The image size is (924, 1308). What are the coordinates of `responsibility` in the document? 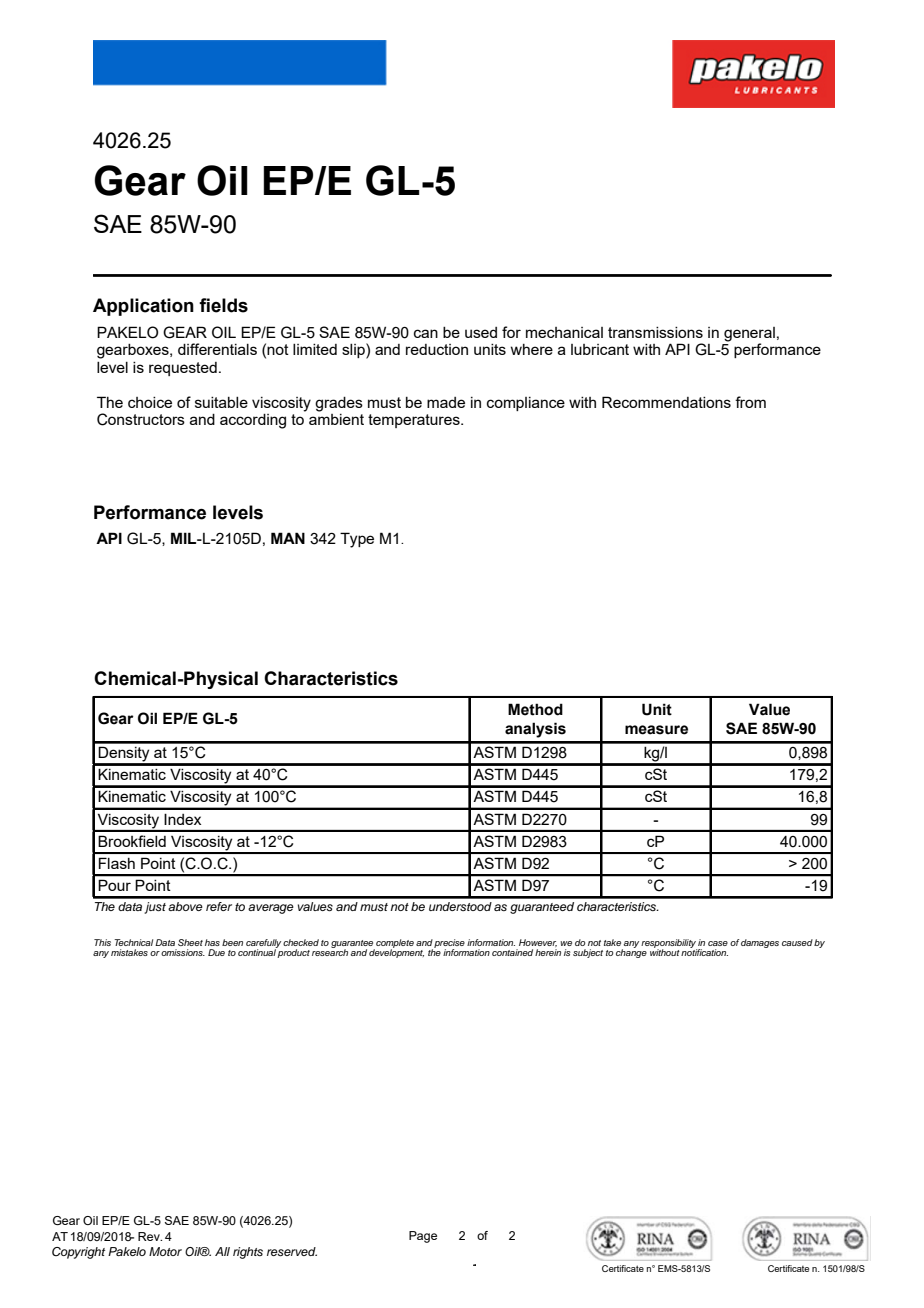 It's located at (669, 944).
